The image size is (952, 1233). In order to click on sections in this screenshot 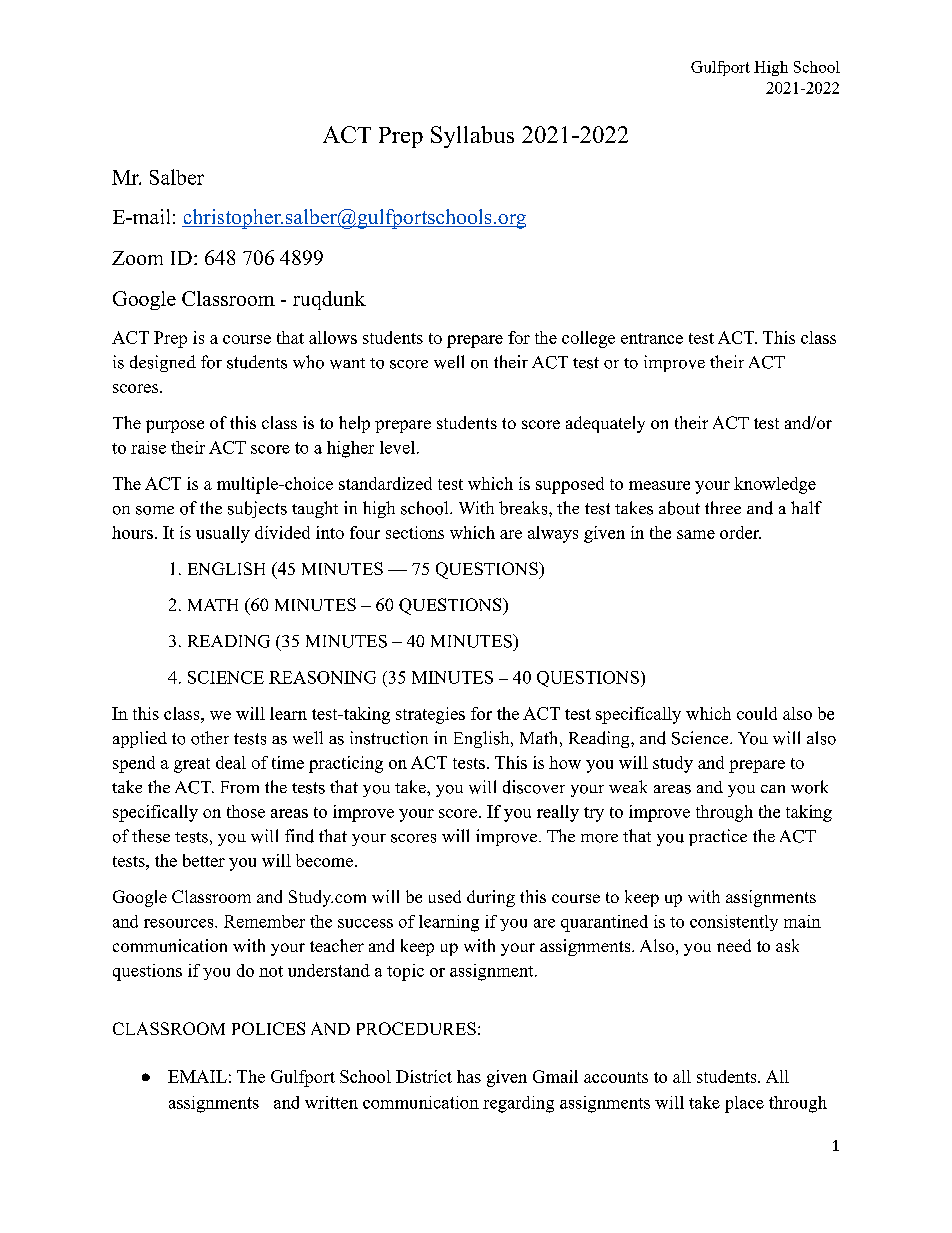, I will do `click(415, 532)`.
